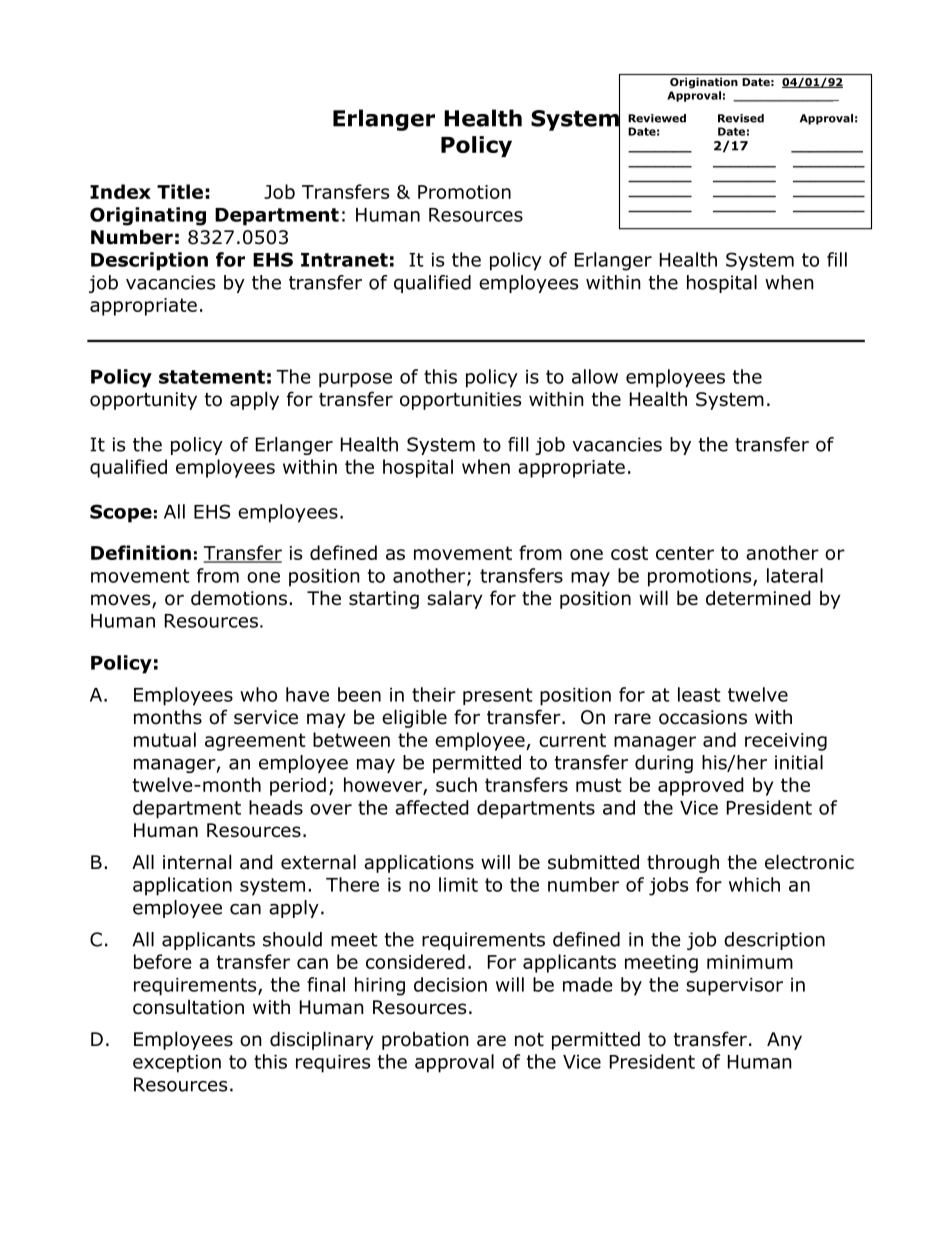  I want to click on salary, so click(455, 599).
